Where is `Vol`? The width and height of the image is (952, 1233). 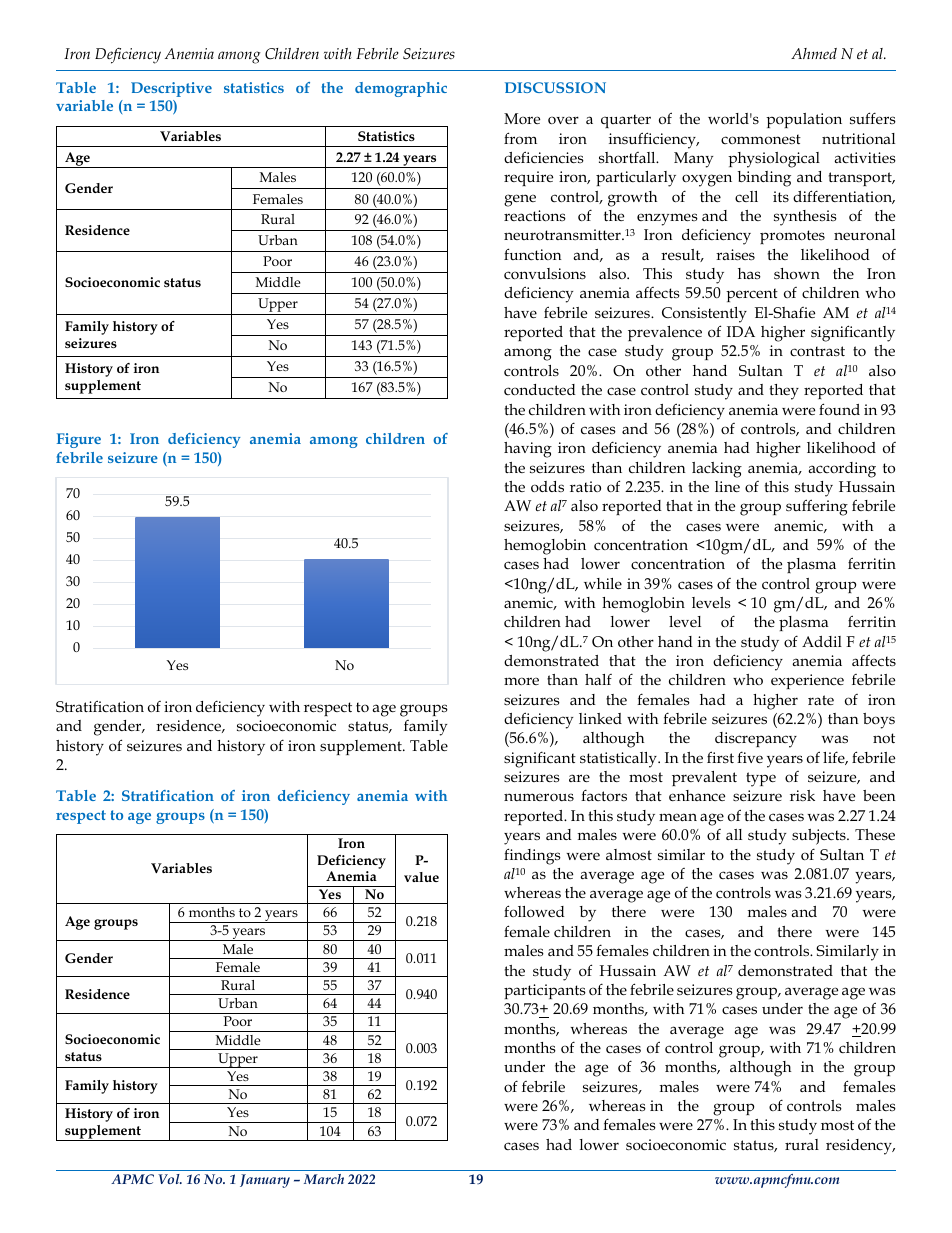
Vol is located at coordinates (170, 1179).
